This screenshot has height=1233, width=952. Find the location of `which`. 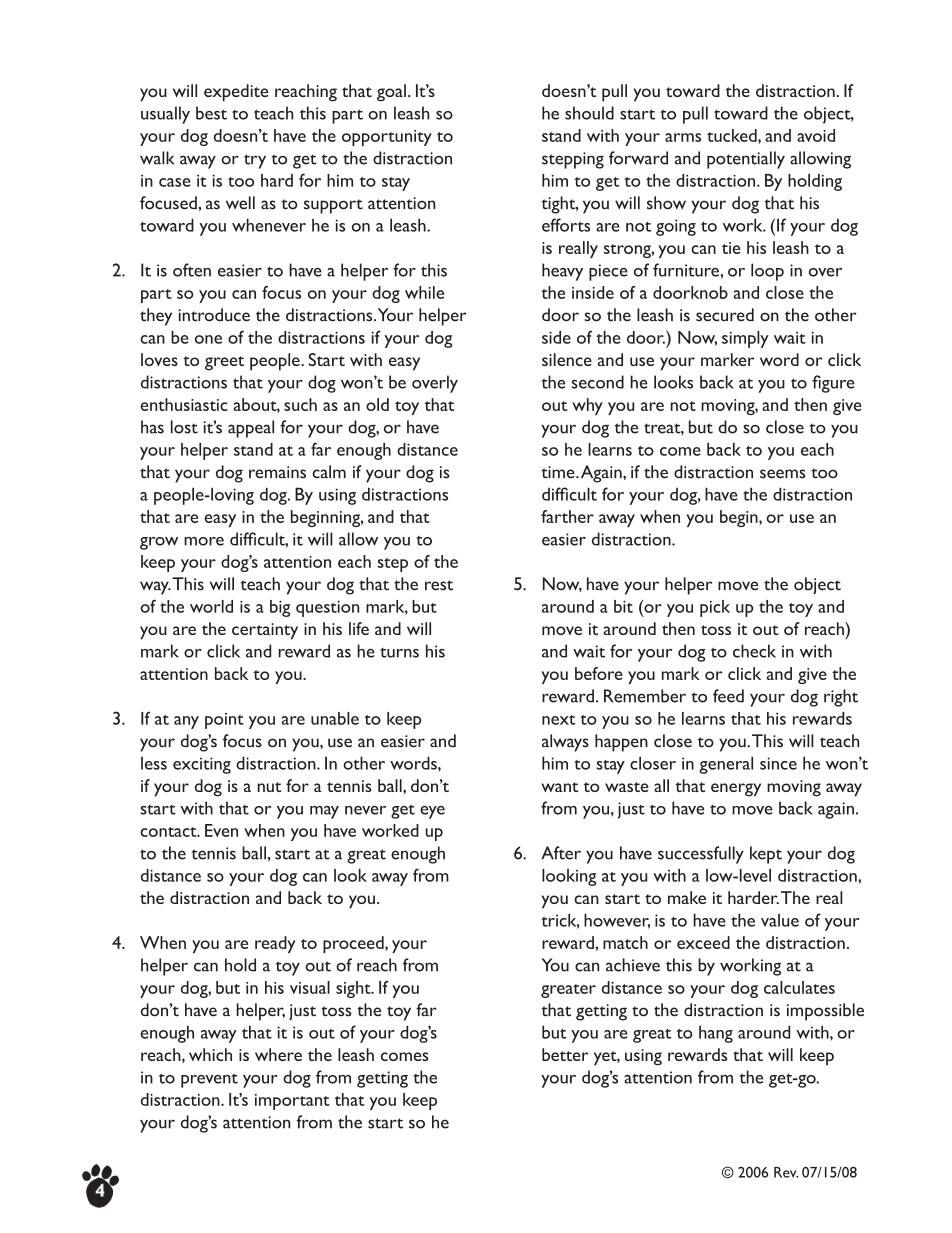

which is located at coordinates (210, 1054).
